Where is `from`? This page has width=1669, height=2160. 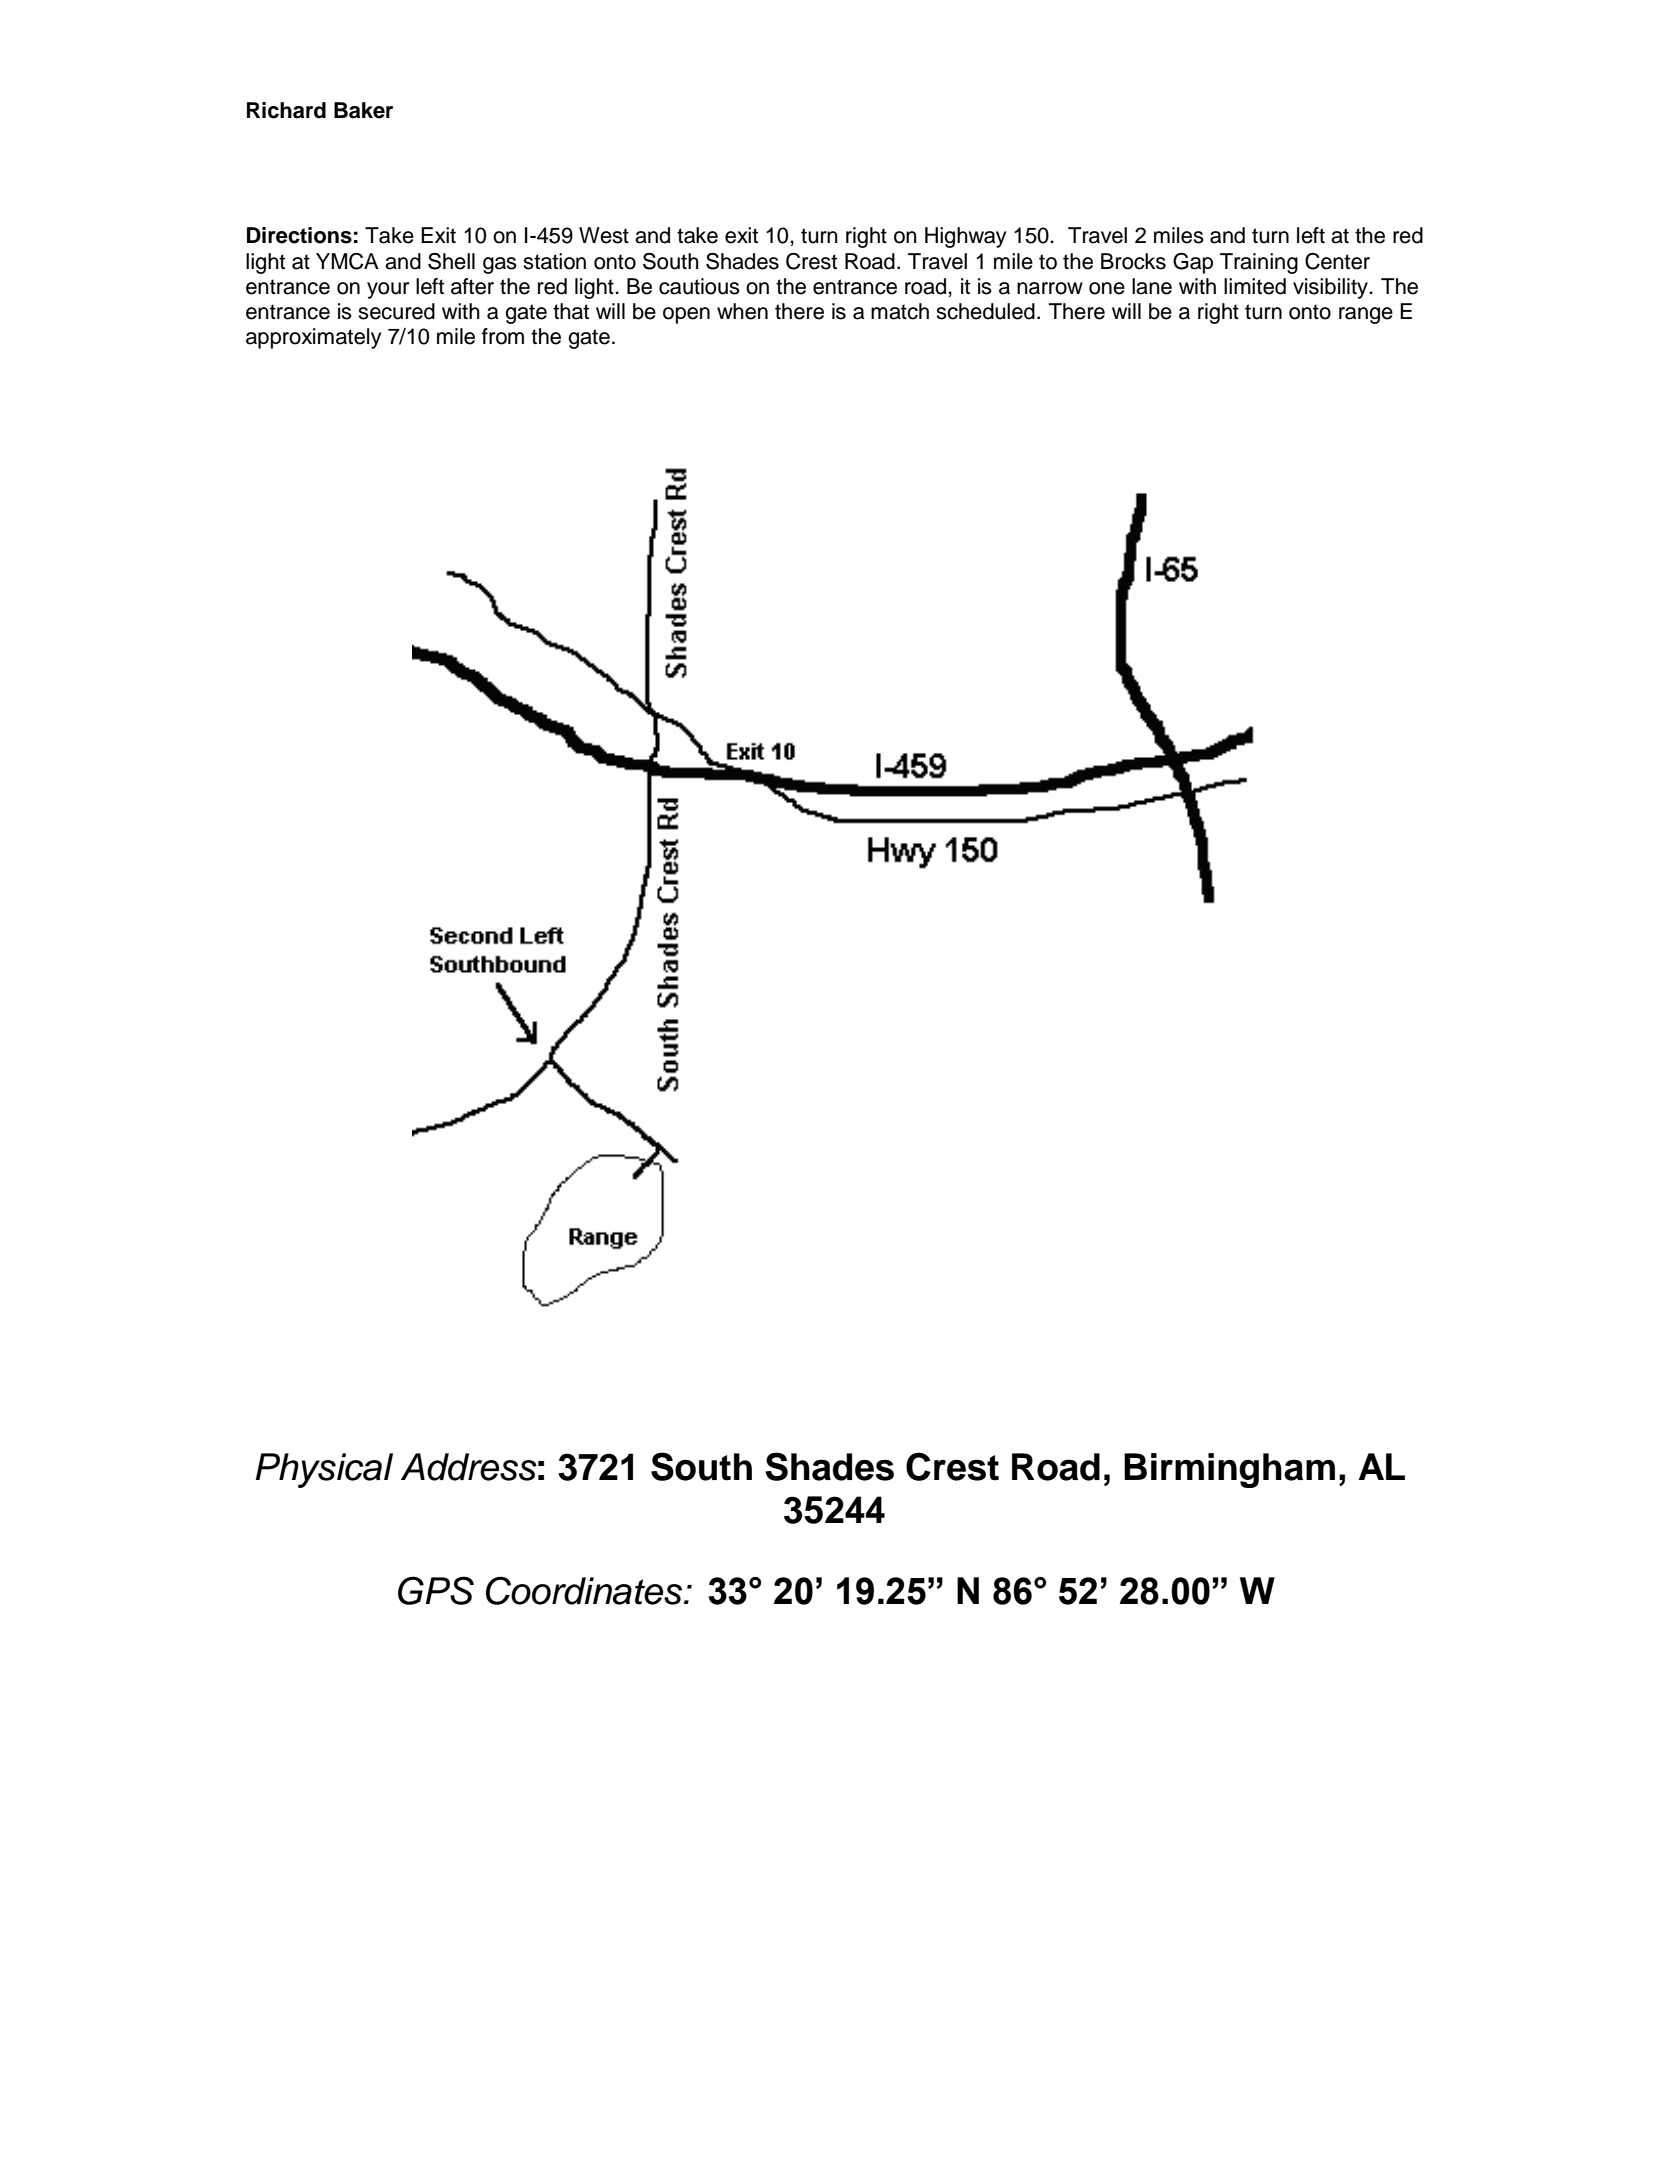 from is located at coordinates (503, 336).
